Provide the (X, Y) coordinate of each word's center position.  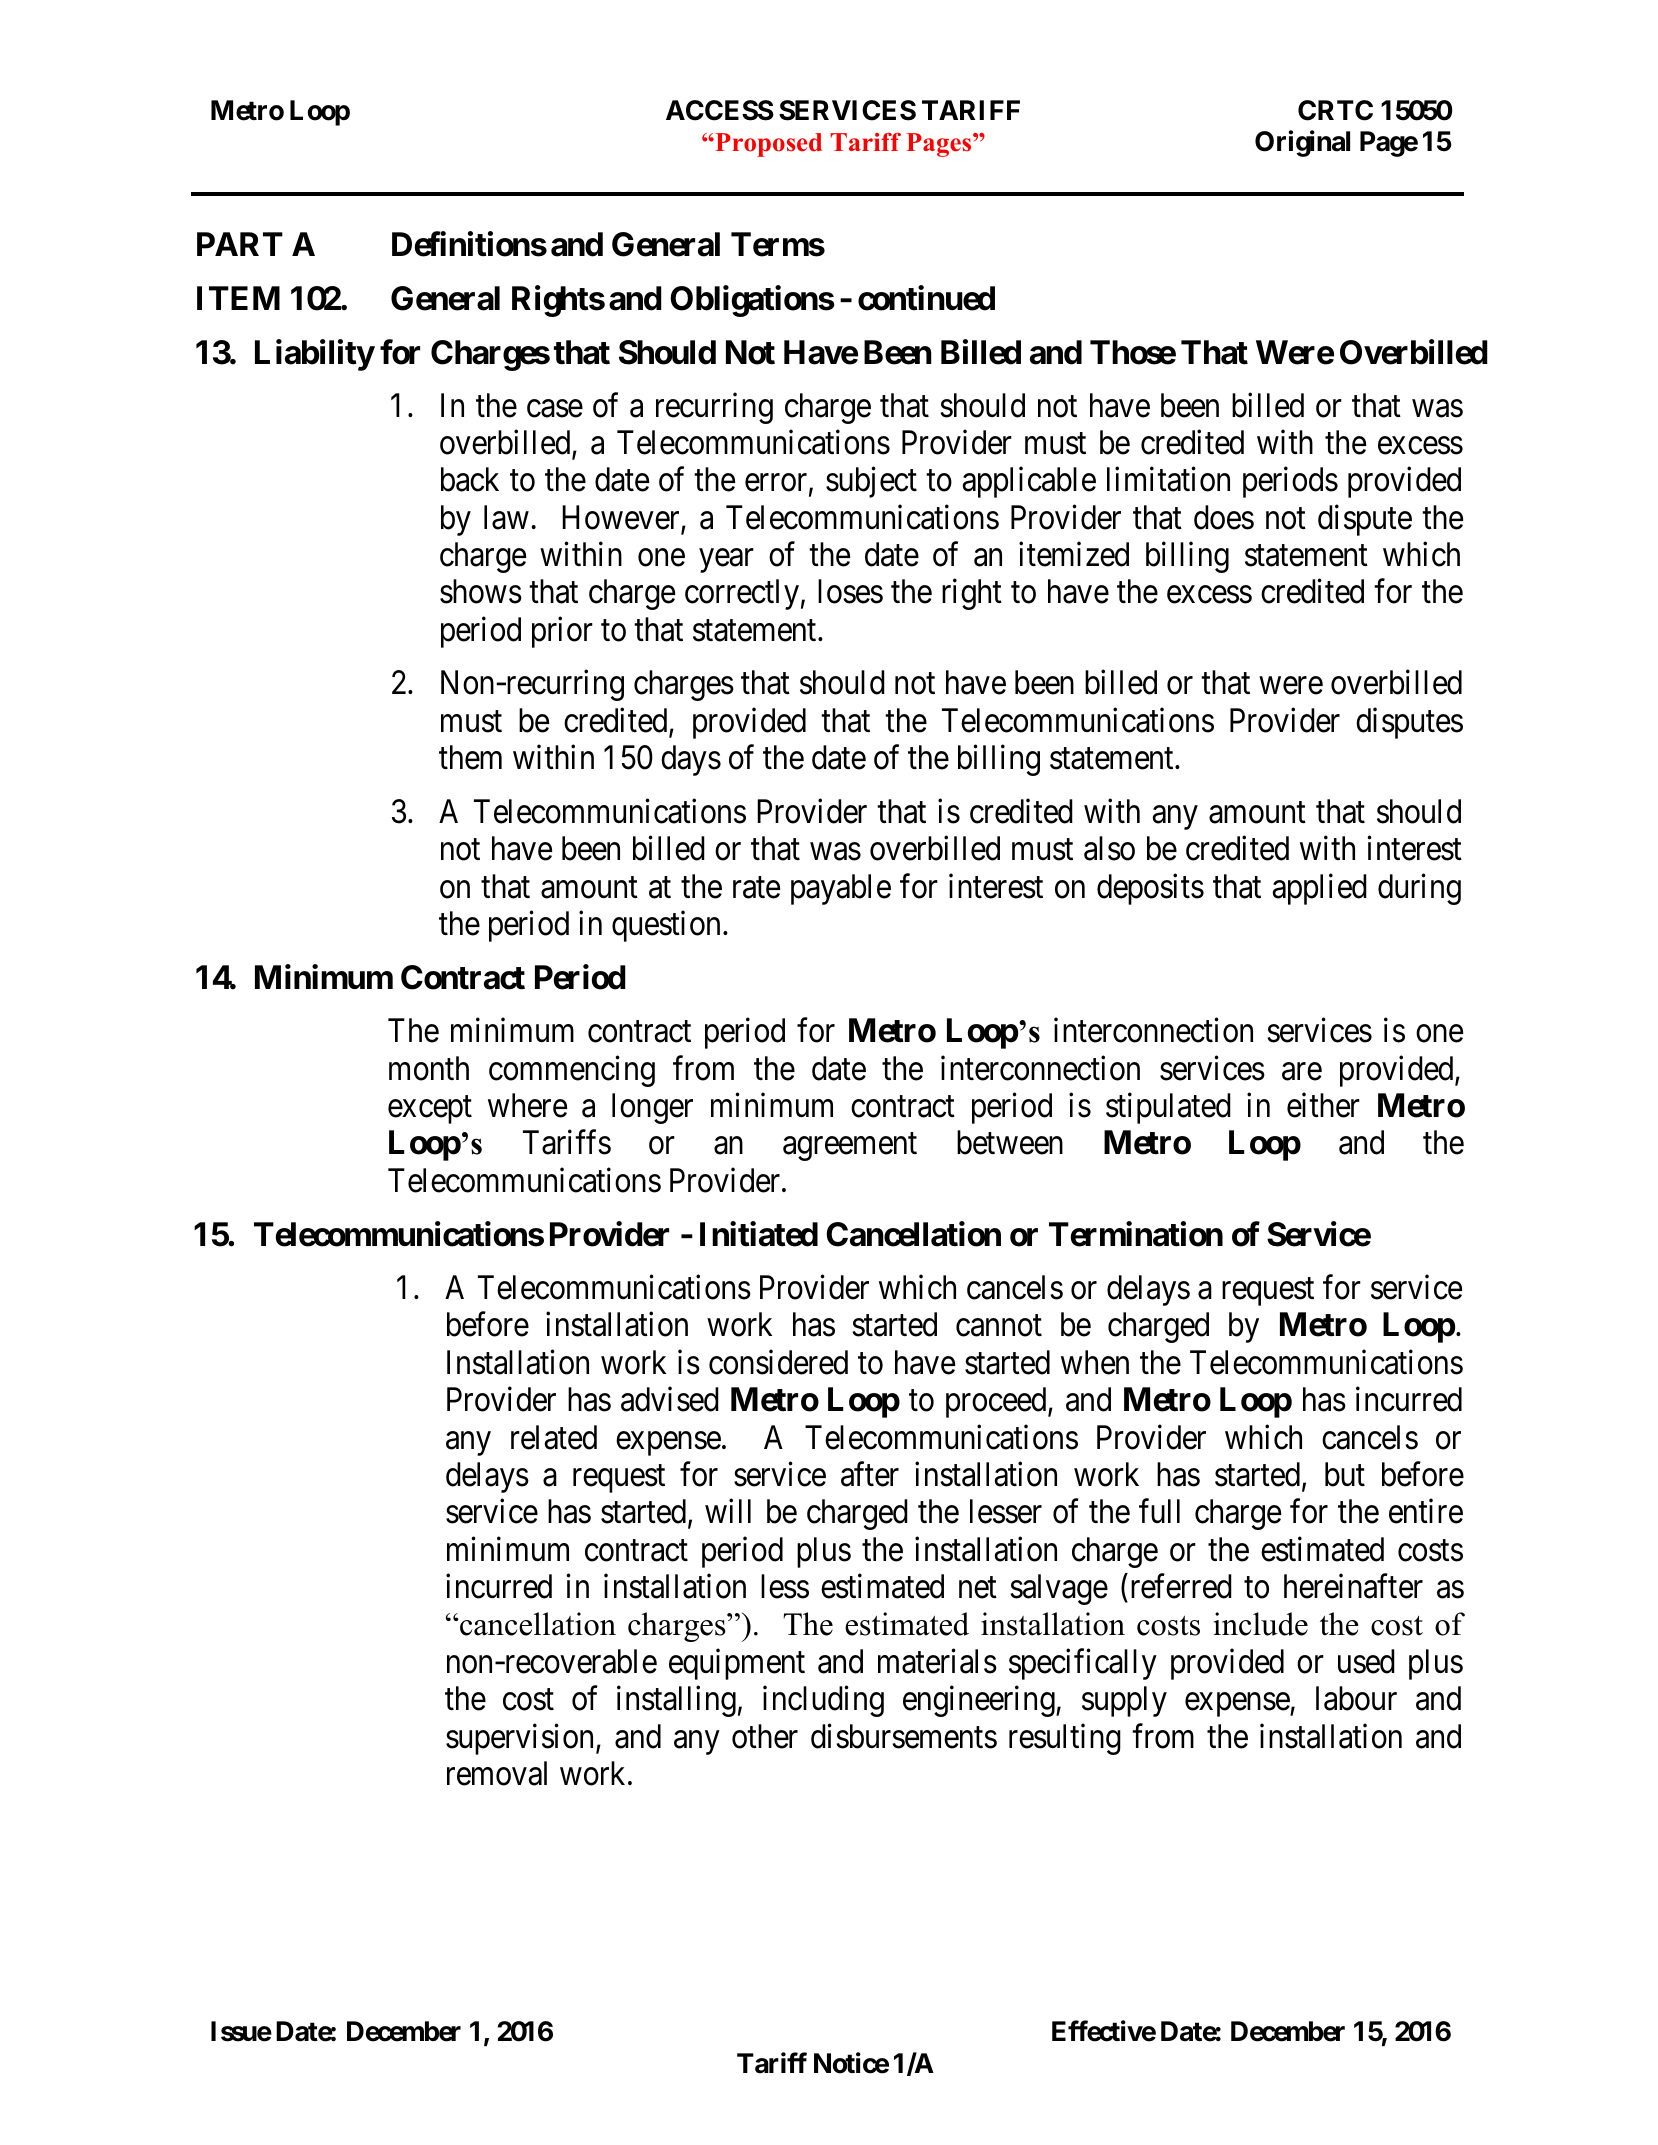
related (554, 1437)
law (506, 517)
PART (240, 244)
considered (778, 1362)
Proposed (767, 145)
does (1224, 517)
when (1095, 1362)
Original (1302, 144)
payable (841, 889)
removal (497, 1773)
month (429, 1068)
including (823, 1701)
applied (1320, 889)
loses (850, 591)
